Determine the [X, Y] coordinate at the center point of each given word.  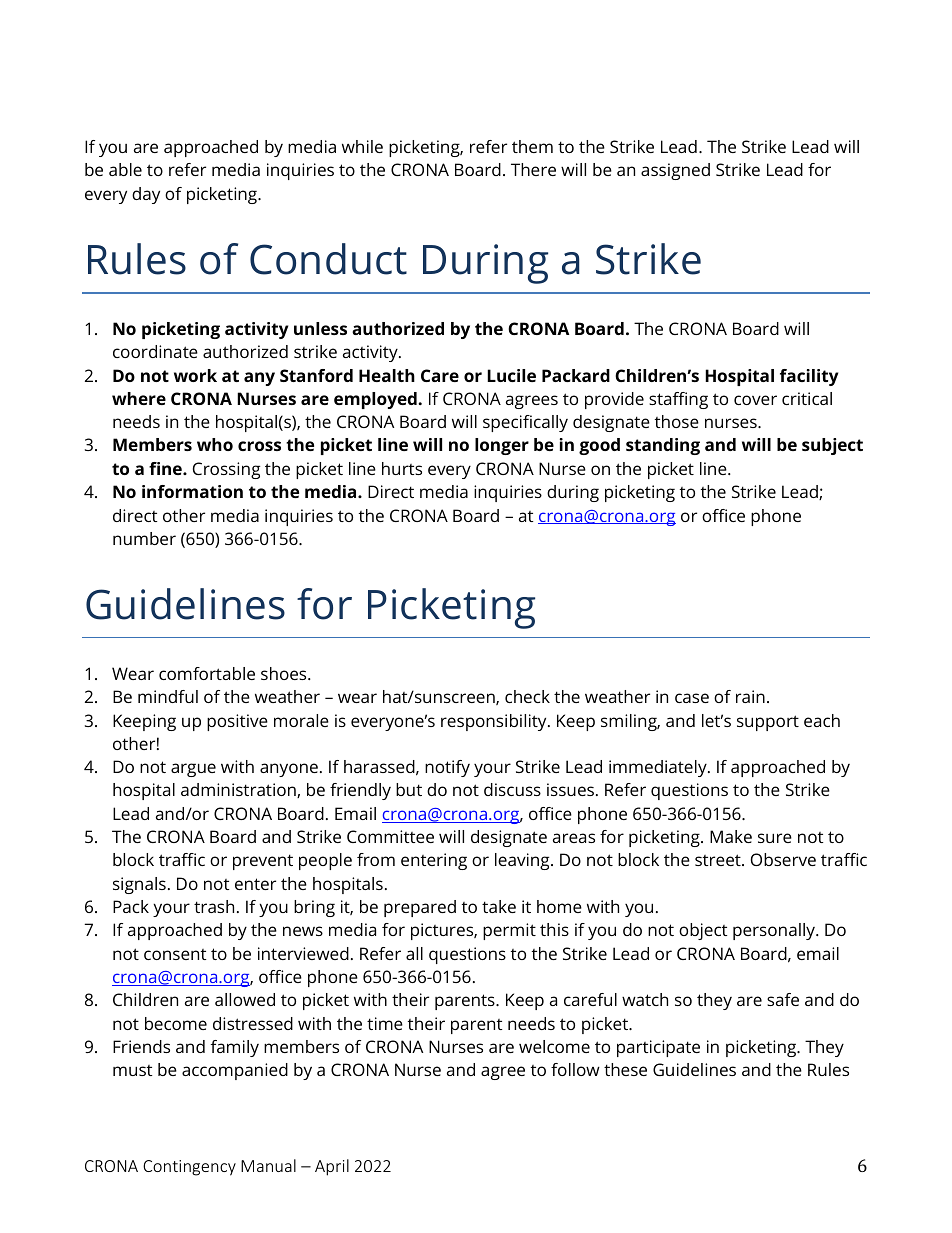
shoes [285, 673]
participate [658, 1048]
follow [575, 1069]
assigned [675, 171]
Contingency [189, 1168]
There [533, 169]
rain [750, 696]
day [146, 195]
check [527, 696]
